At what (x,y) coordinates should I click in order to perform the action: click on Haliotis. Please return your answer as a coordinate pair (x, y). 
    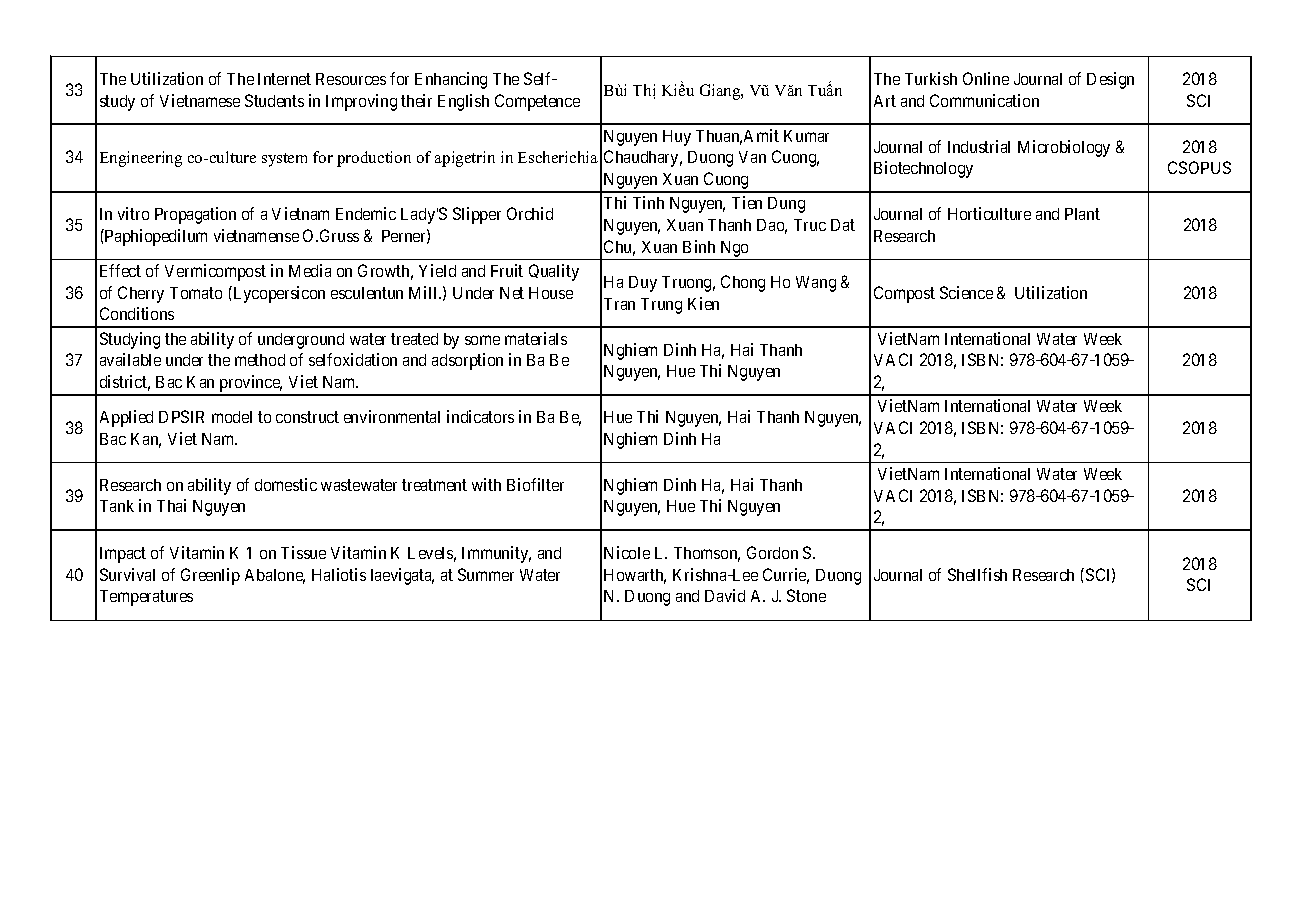
    Looking at the image, I should click on (339, 574).
